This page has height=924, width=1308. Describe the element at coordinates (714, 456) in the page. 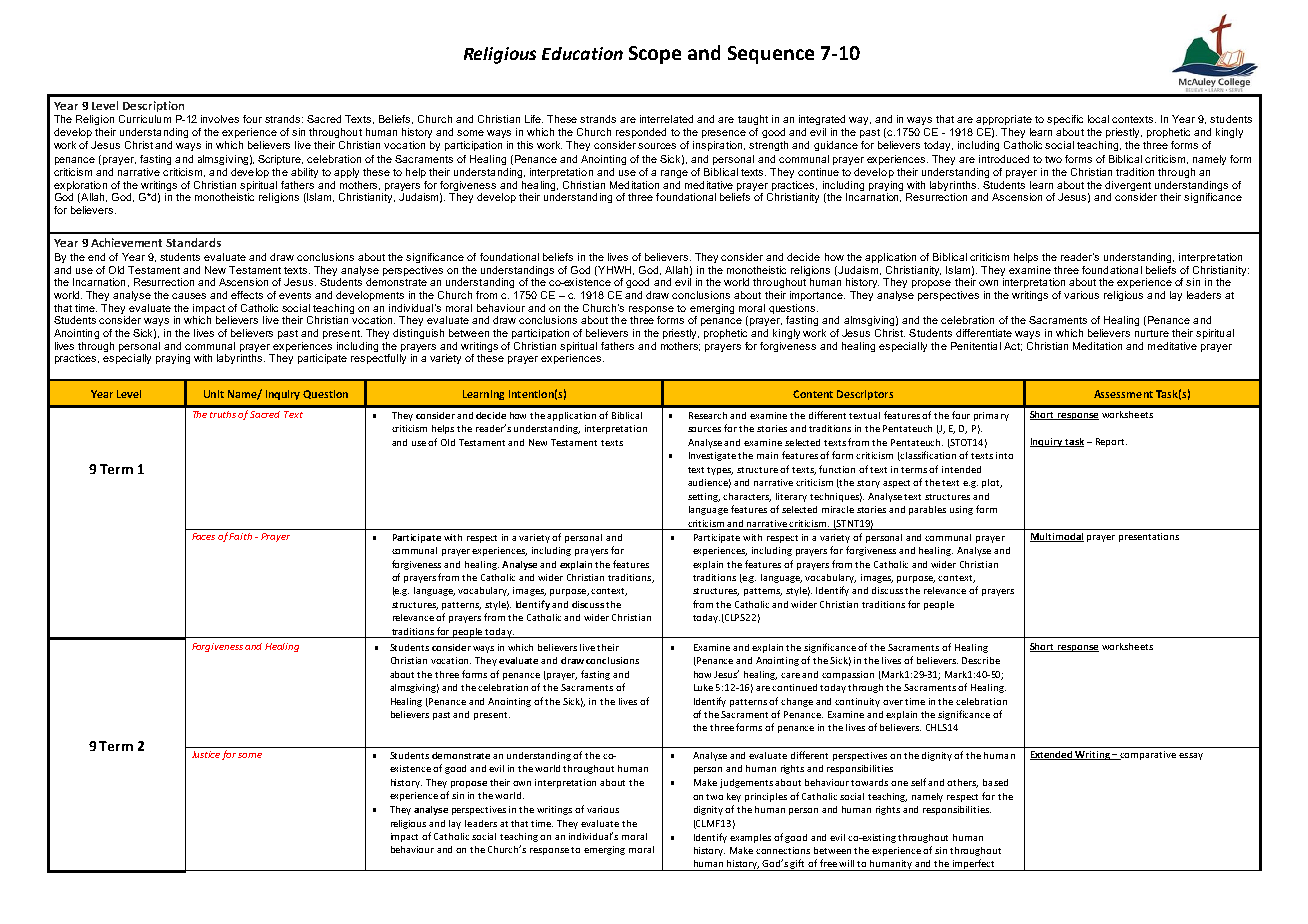

I see `Investigate` at that location.
